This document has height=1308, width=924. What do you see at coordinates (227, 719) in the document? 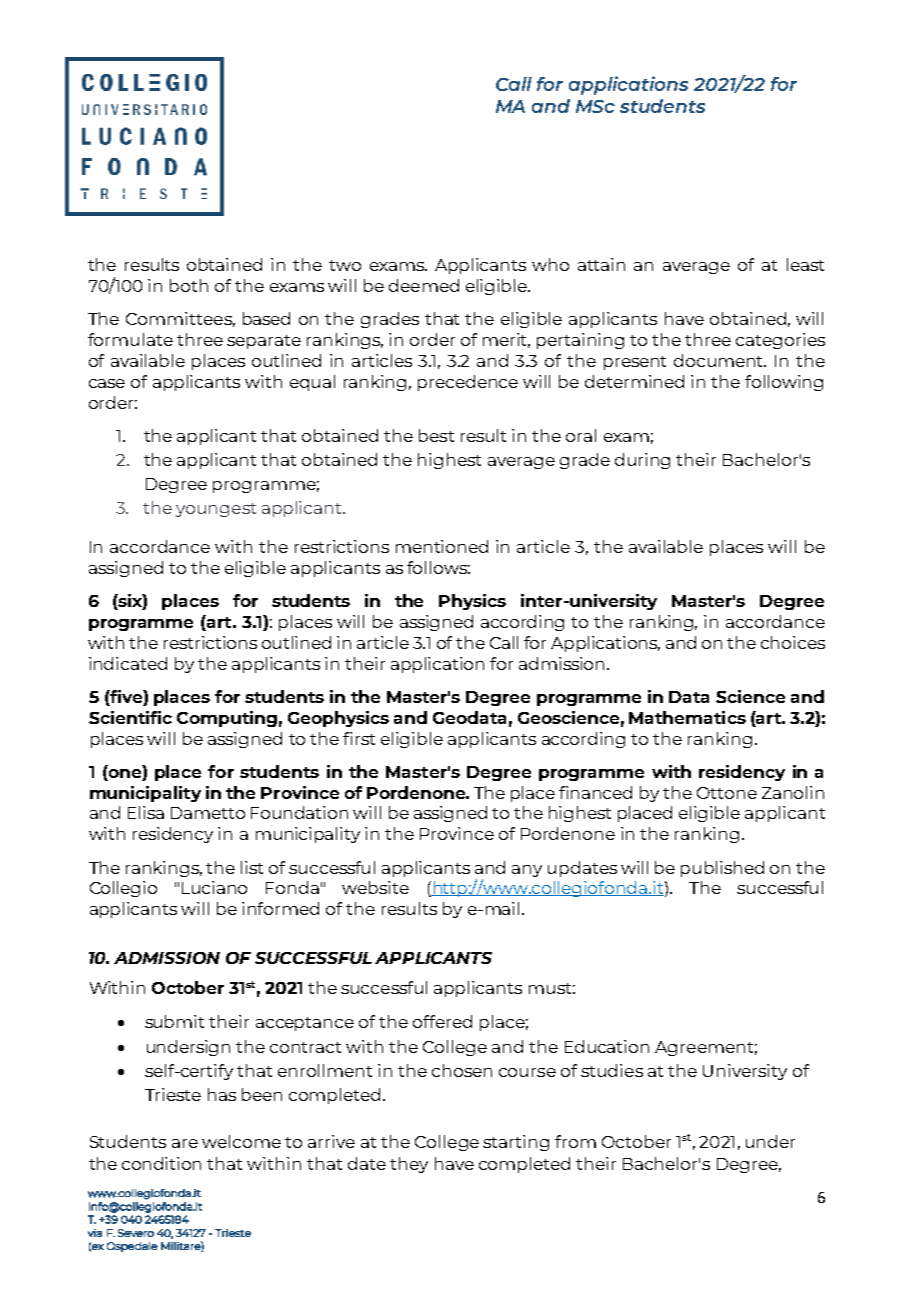
I see `Computing` at bounding box center [227, 719].
